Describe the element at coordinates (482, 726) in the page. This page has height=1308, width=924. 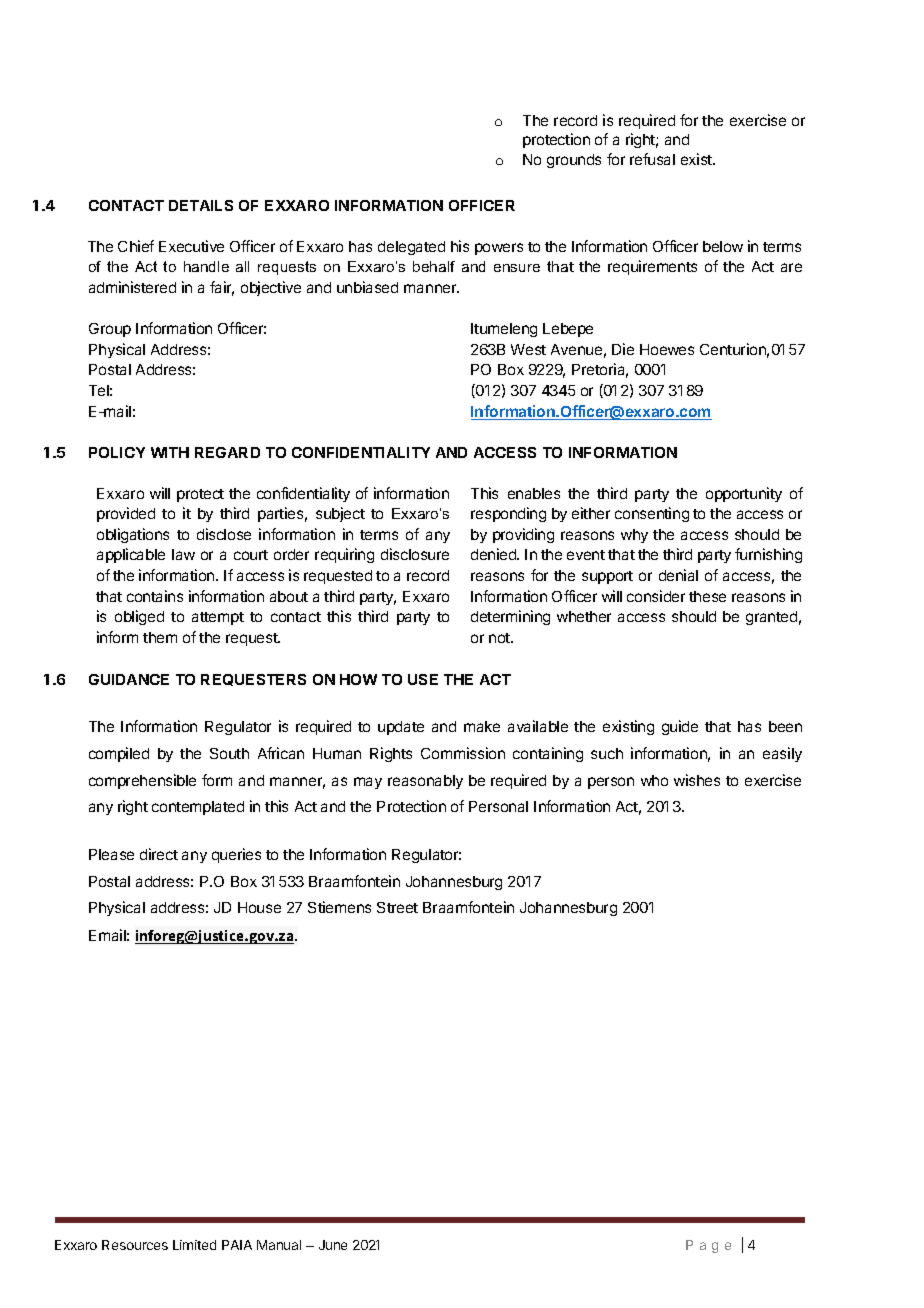
I see `make` at that location.
